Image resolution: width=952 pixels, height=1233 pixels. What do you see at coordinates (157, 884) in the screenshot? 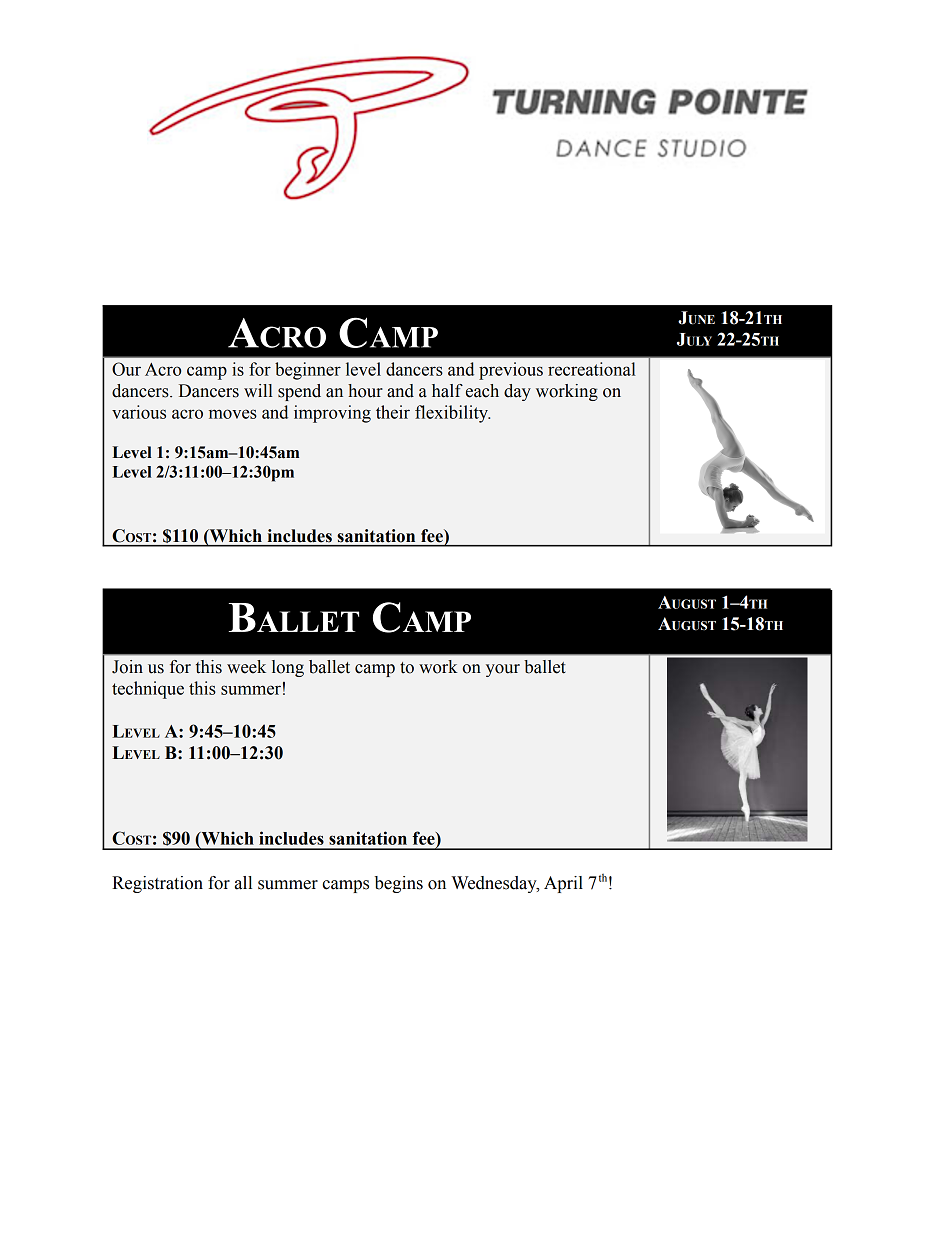
I see `Registration` at bounding box center [157, 884].
